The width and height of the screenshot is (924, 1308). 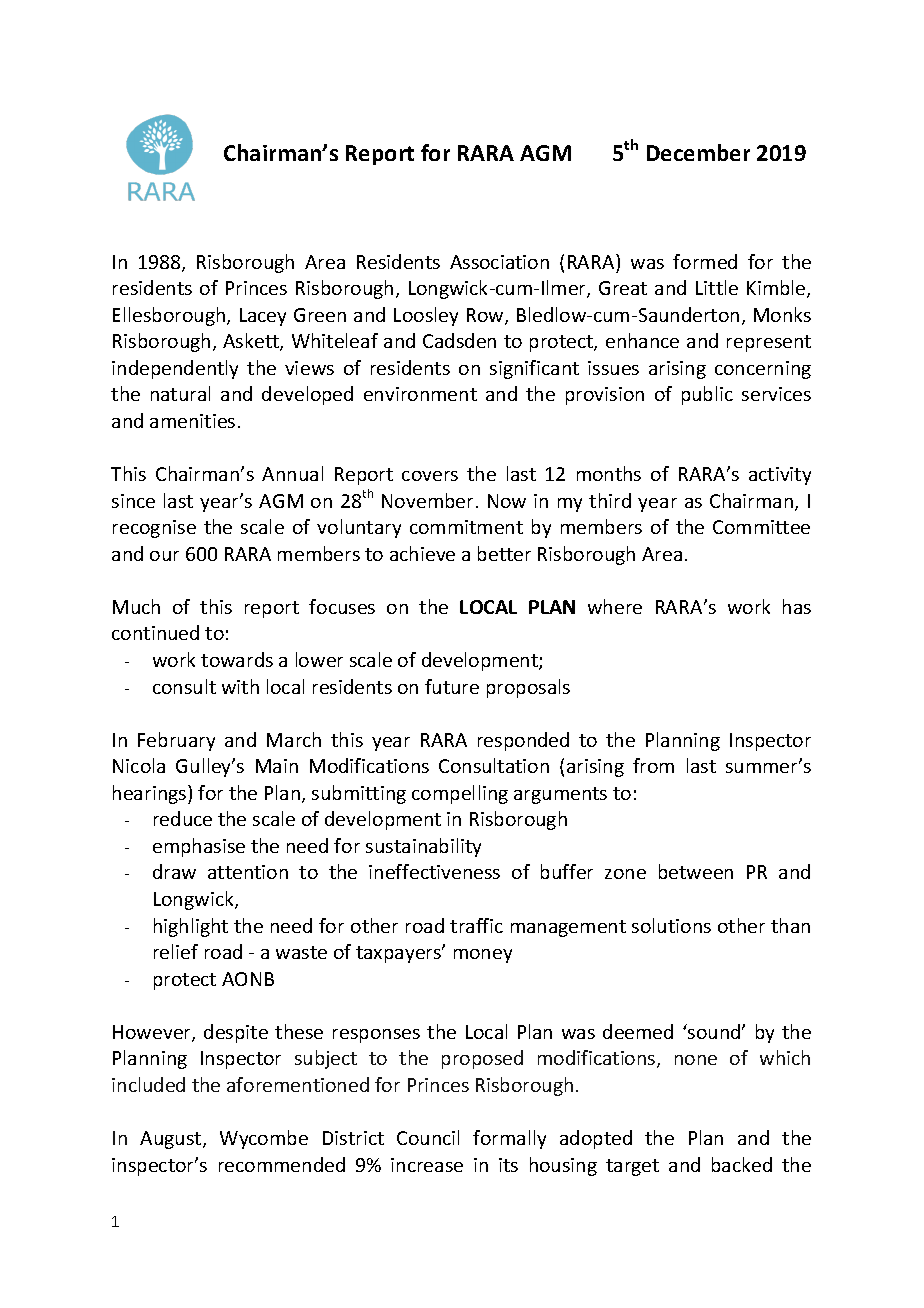 What do you see at coordinates (420, 394) in the screenshot?
I see `environment` at bounding box center [420, 394].
